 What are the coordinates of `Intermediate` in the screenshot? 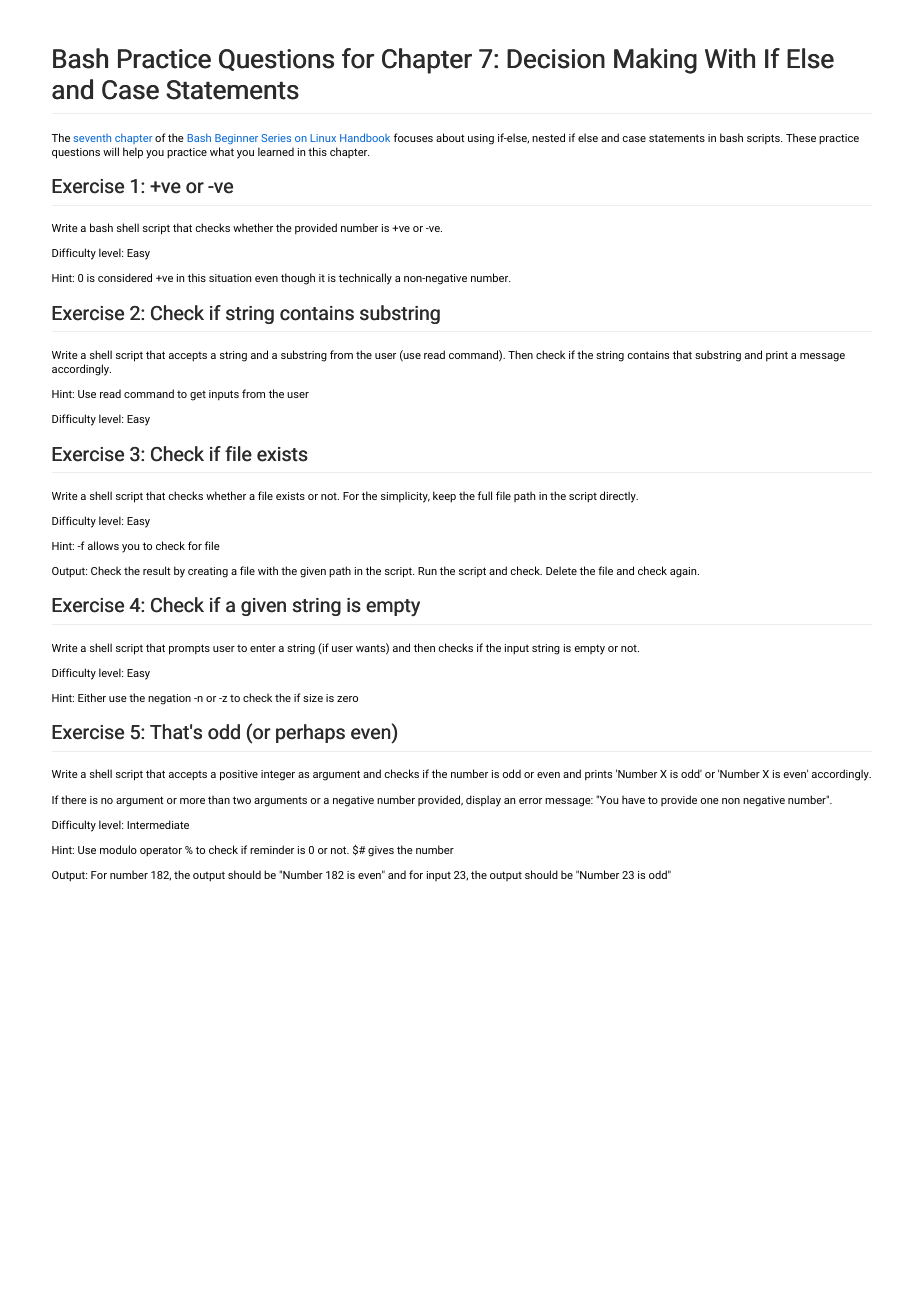 It's located at (158, 824).
